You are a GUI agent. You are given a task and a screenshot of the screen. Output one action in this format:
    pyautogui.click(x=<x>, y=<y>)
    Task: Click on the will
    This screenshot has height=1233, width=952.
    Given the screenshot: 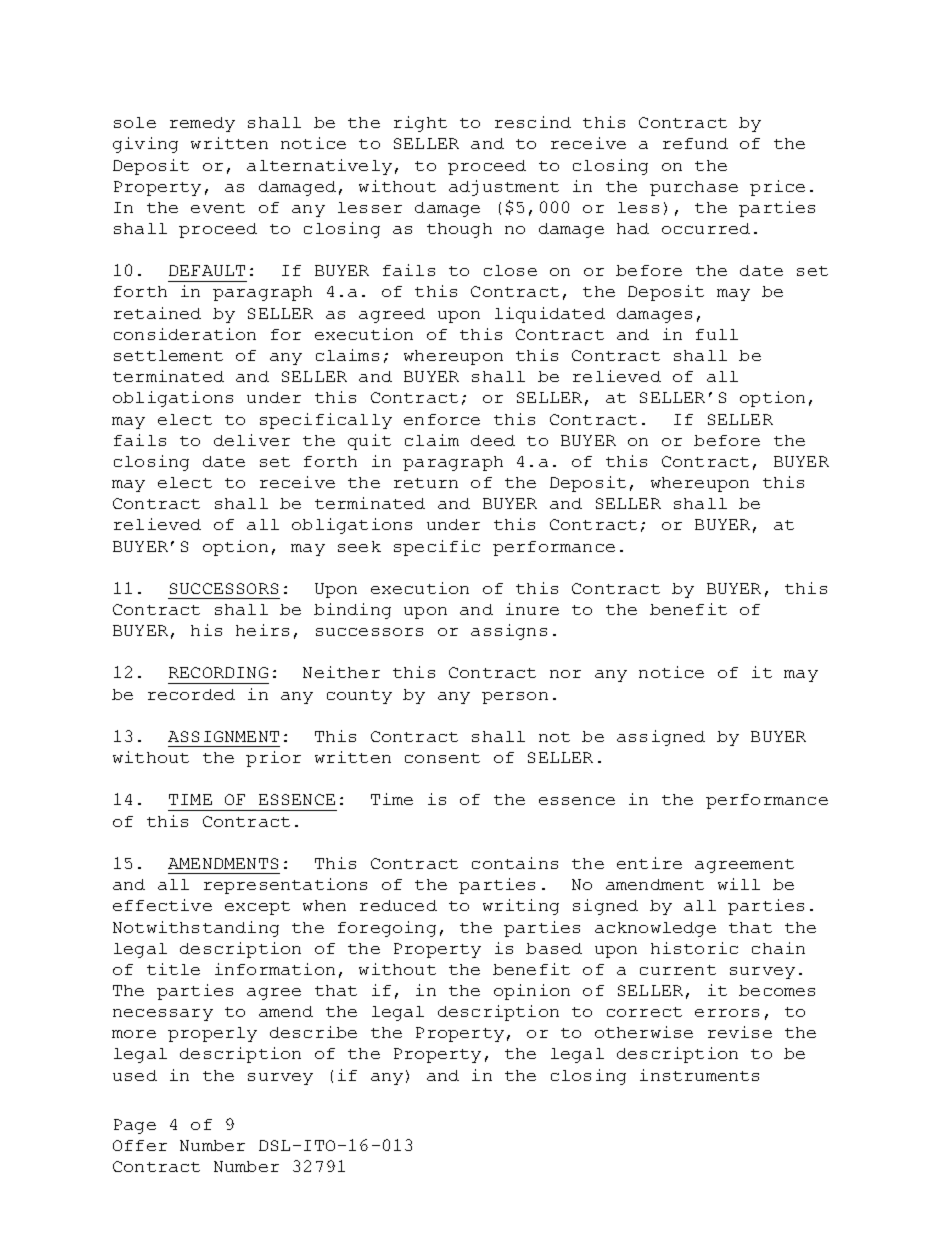 What is the action you would take?
    pyautogui.click(x=739, y=884)
